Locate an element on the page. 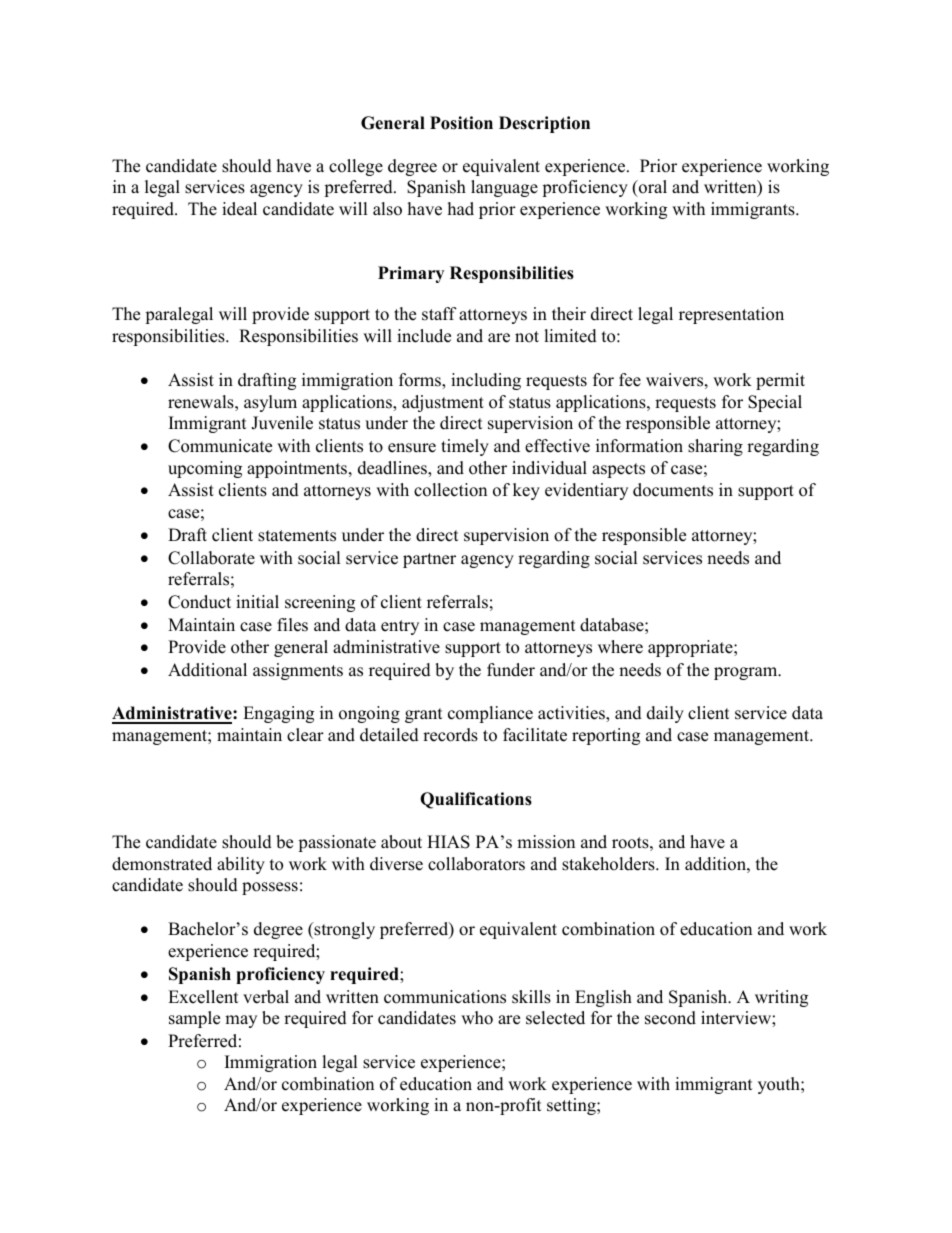 The width and height of the image is (952, 1233). Position is located at coordinates (461, 123).
